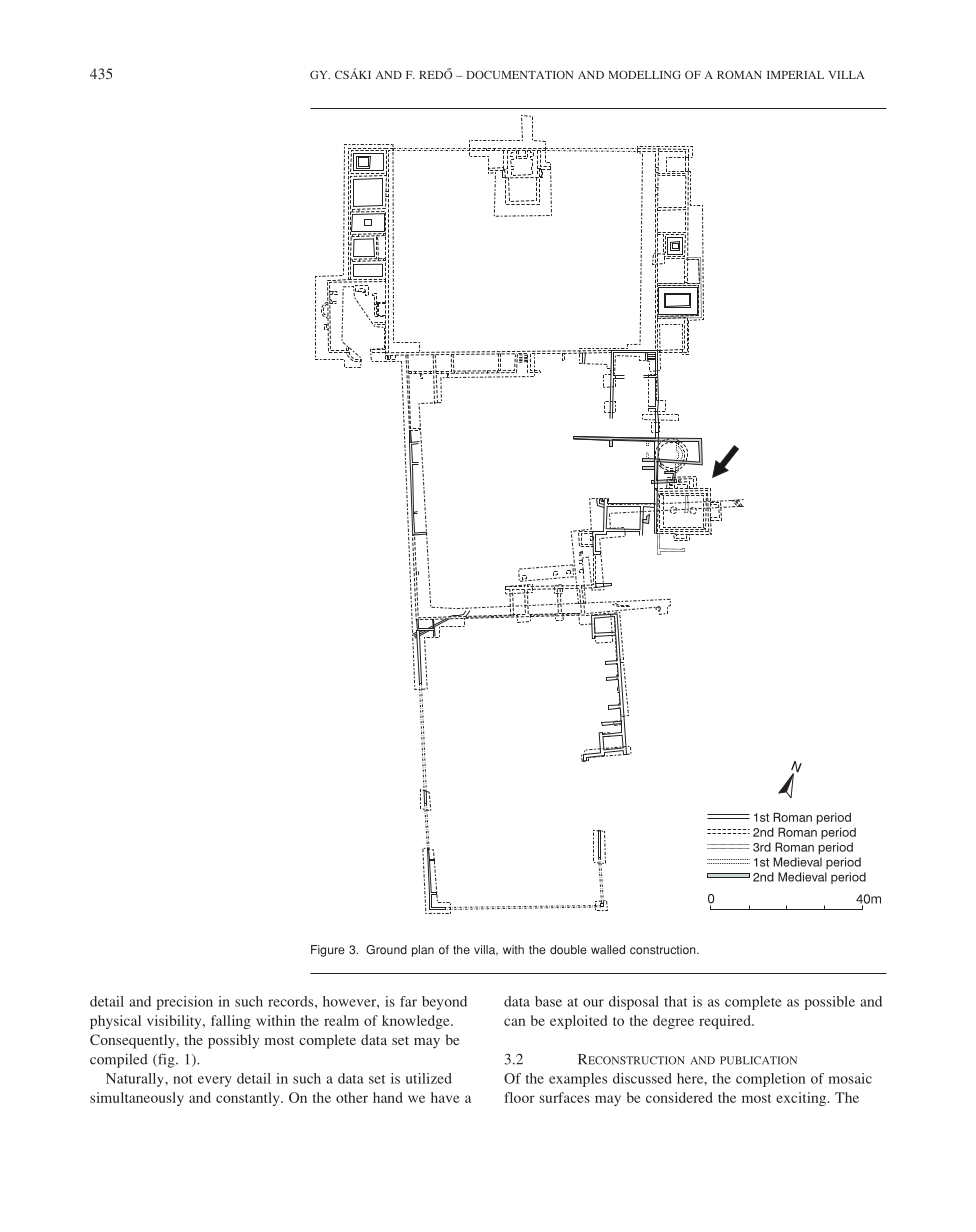 This screenshot has width=976, height=1232. I want to click on utilized, so click(429, 1078).
